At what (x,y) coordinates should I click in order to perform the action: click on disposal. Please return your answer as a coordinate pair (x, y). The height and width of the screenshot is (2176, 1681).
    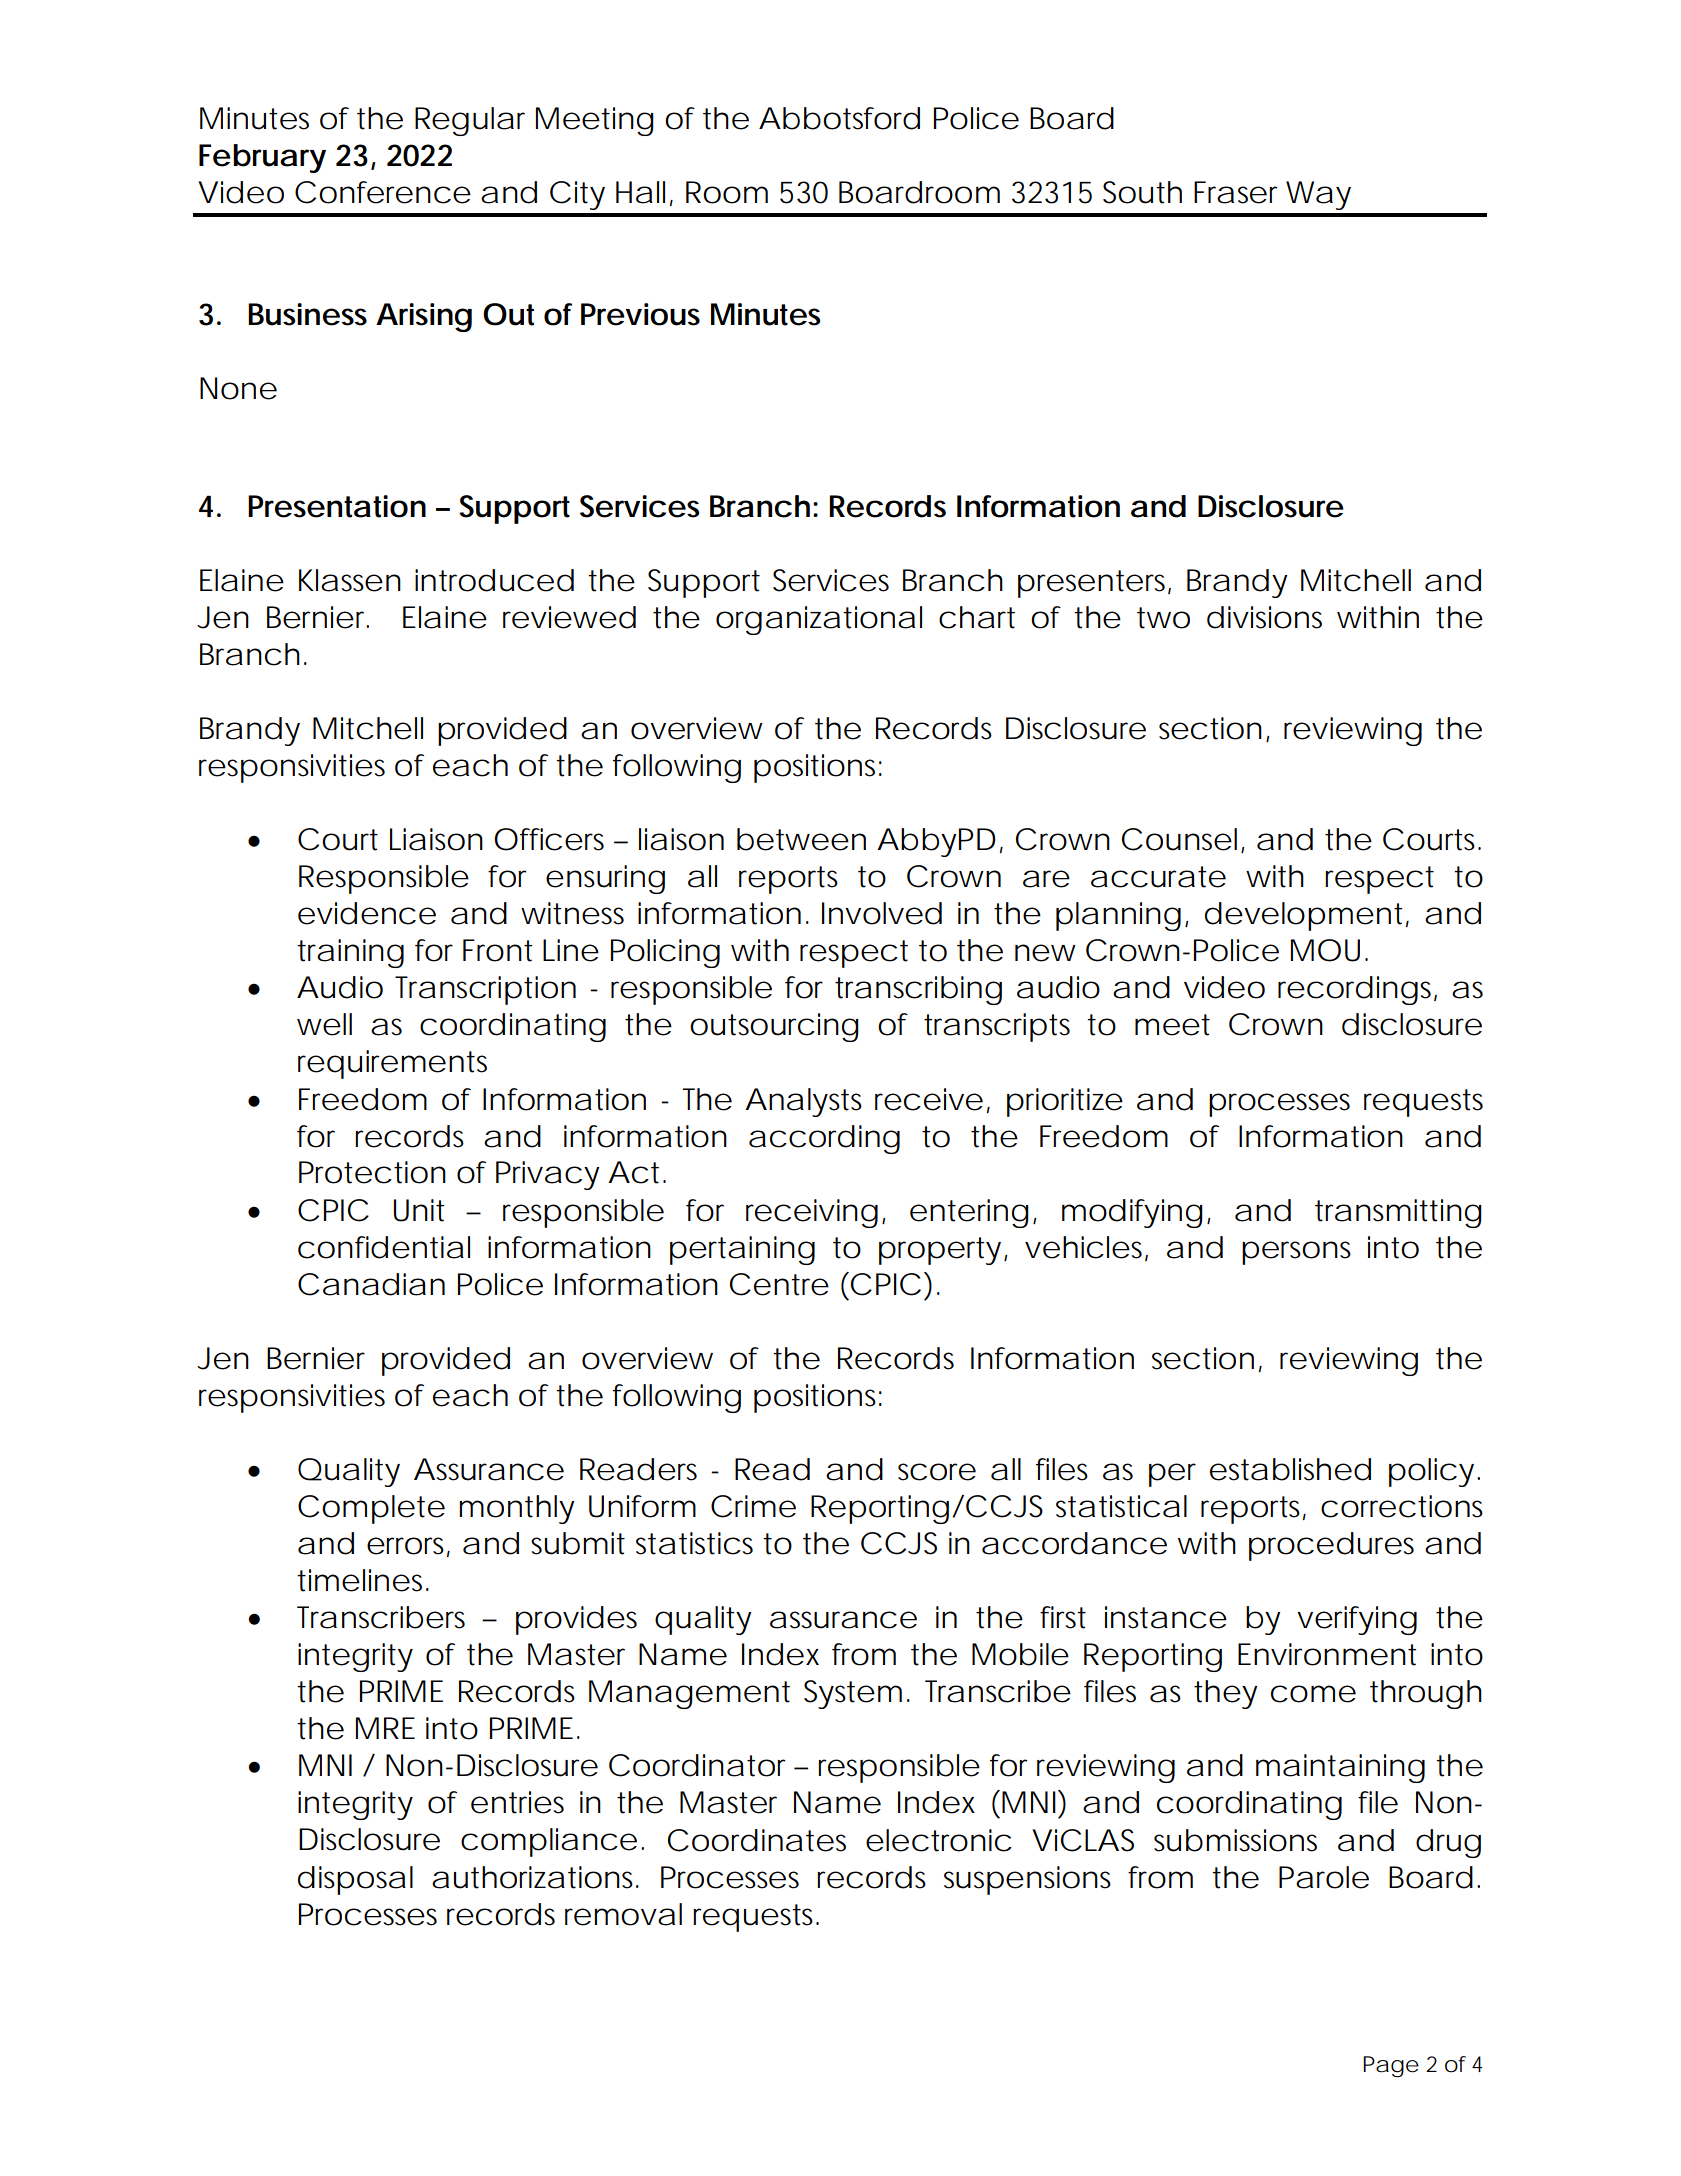
    Looking at the image, I should click on (355, 1880).
